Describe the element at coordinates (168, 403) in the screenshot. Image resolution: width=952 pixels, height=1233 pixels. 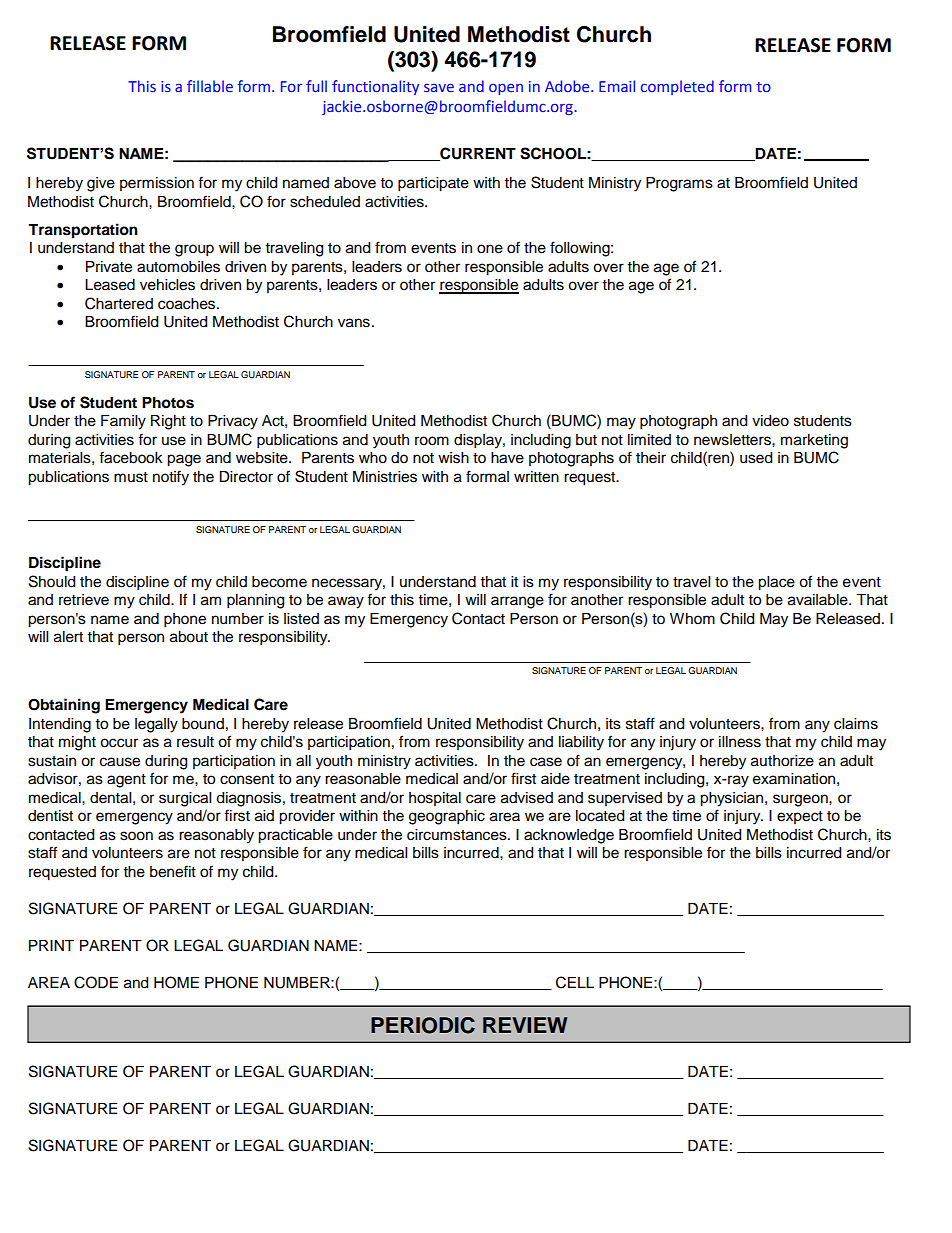
I see `Photos` at that location.
